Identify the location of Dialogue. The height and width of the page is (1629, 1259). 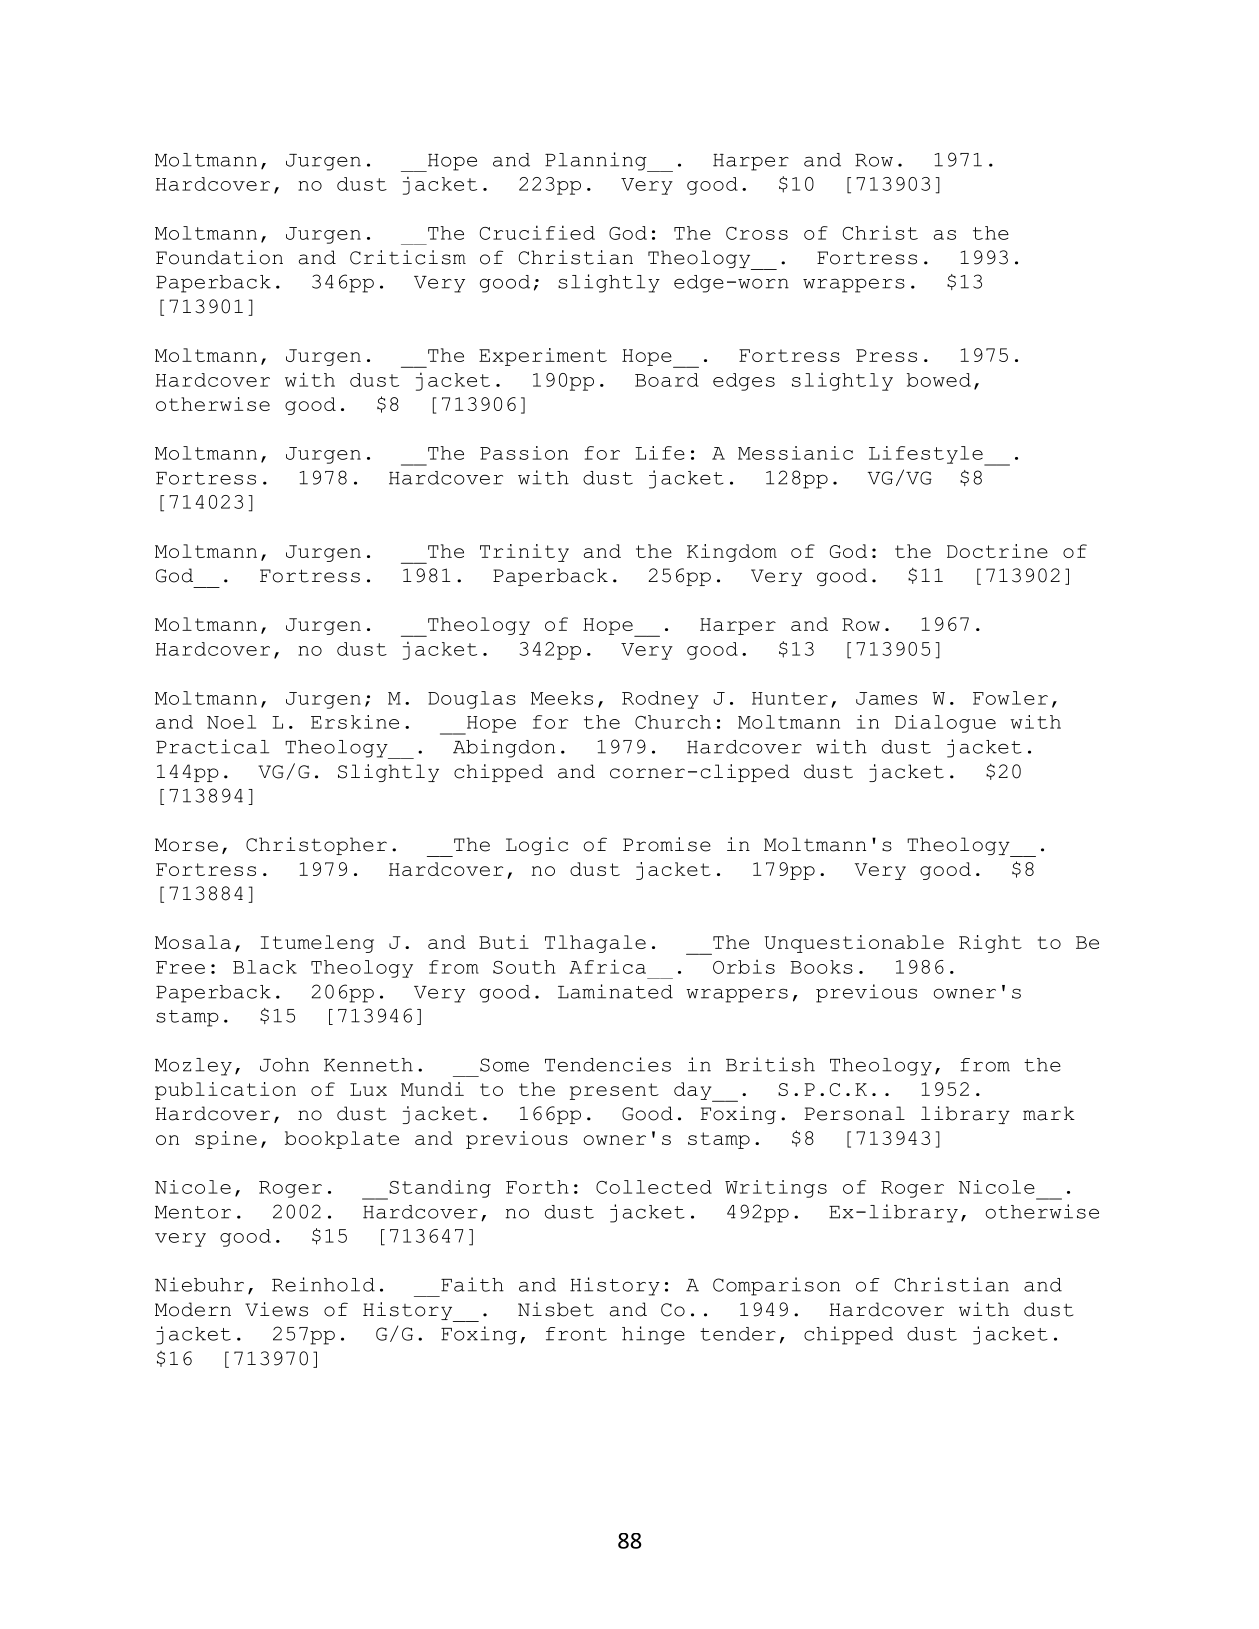
(945, 724).
